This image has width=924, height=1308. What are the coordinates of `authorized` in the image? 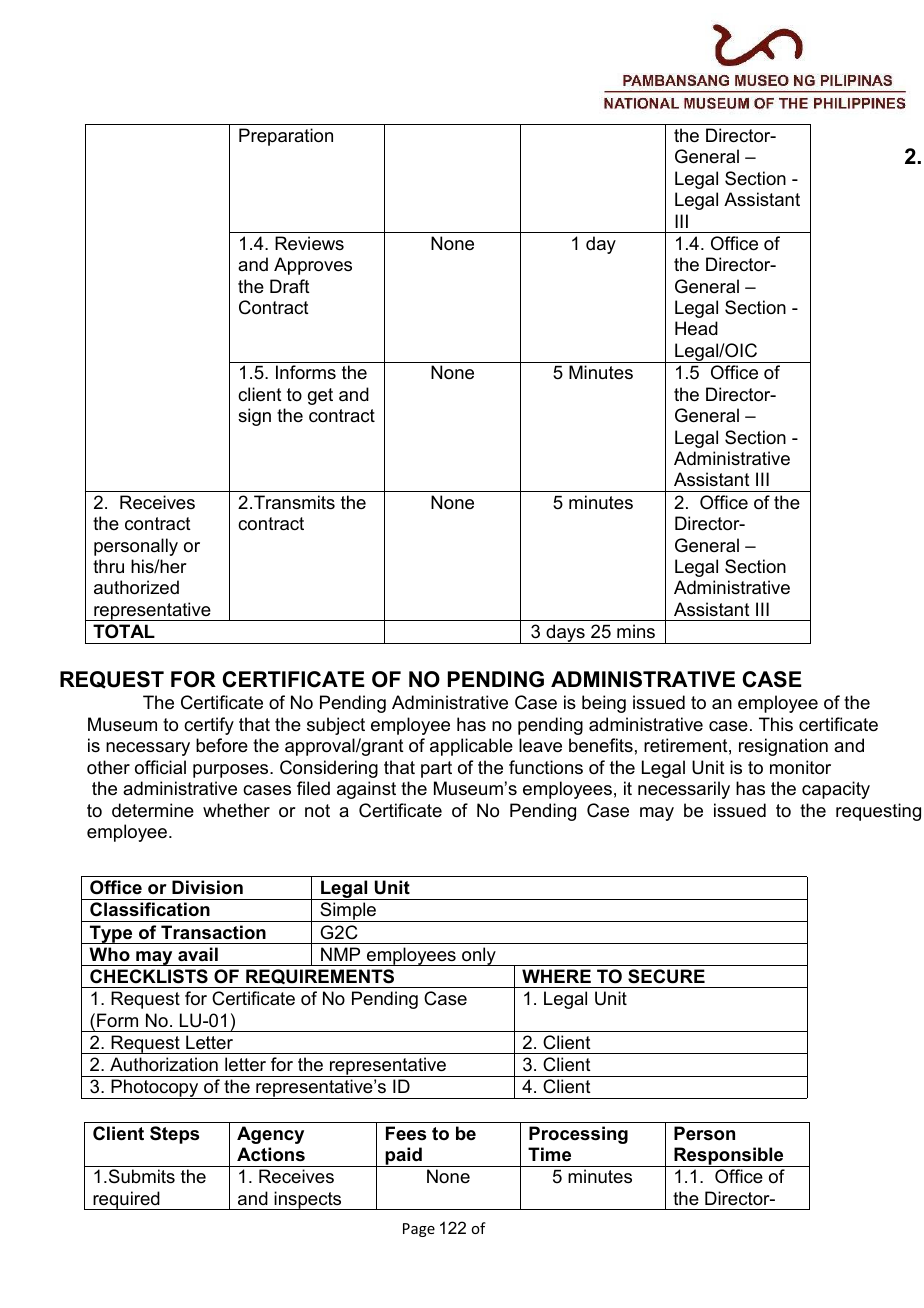 It's located at (136, 587).
